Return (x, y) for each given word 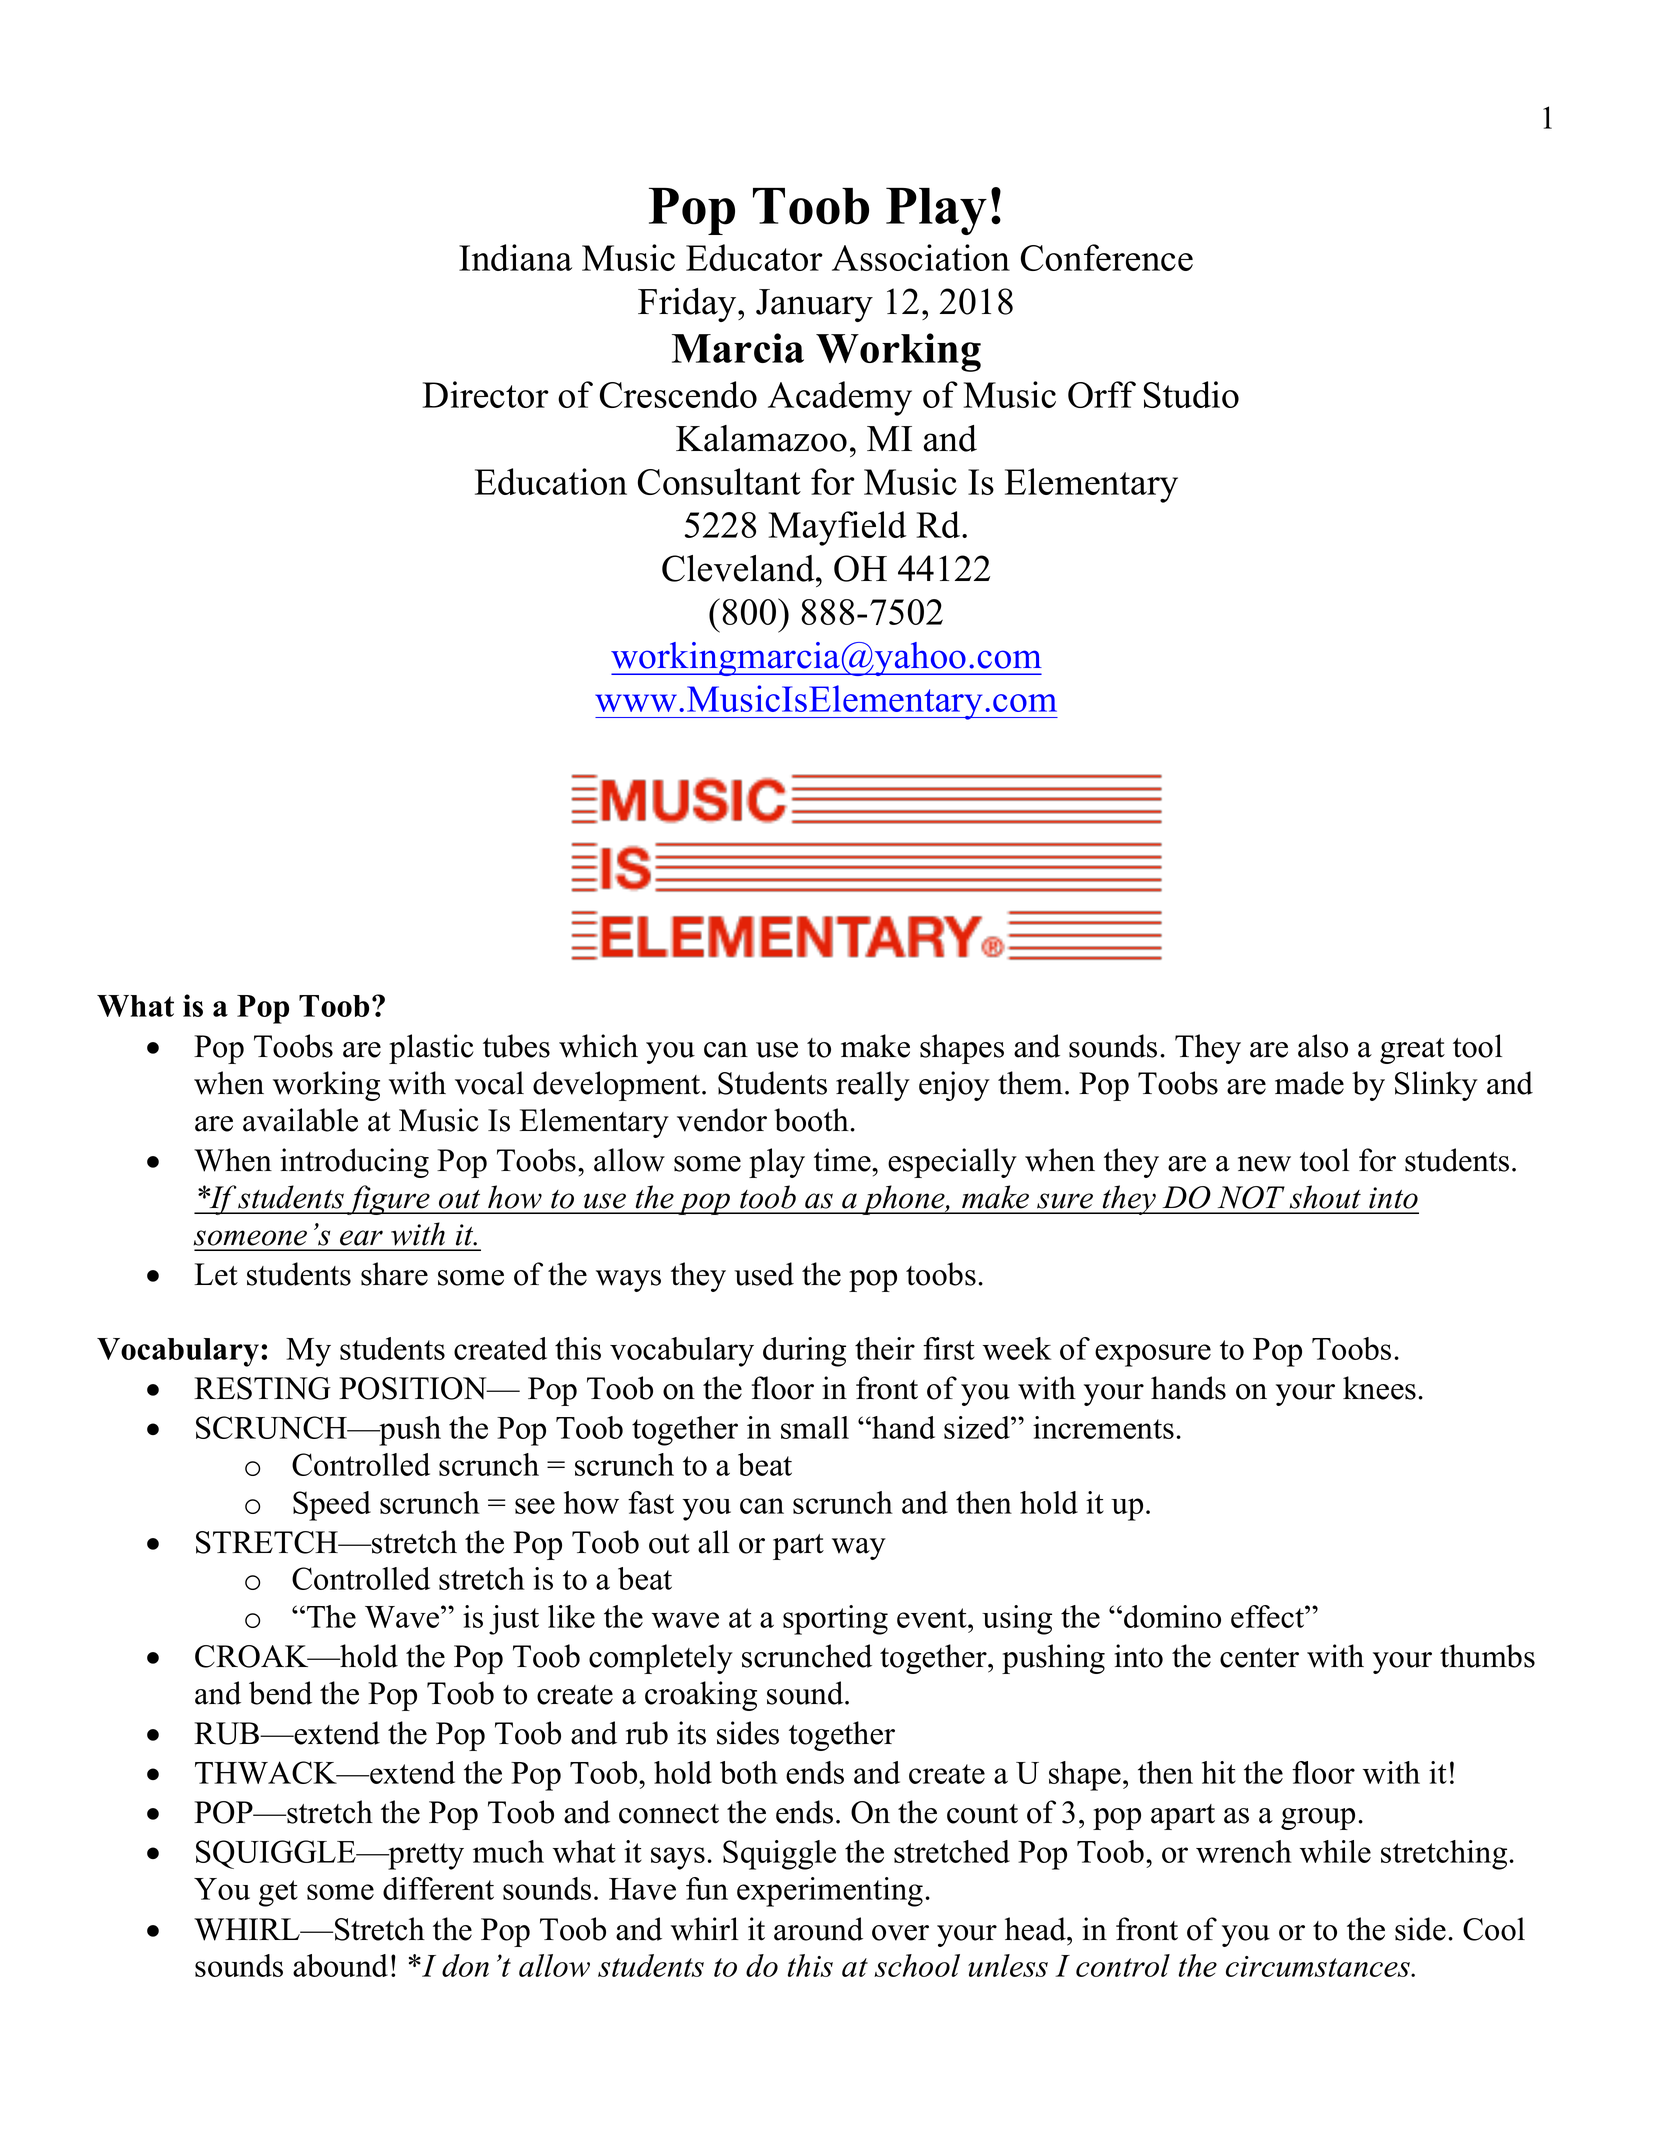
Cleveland (739, 568)
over (900, 1933)
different (438, 1888)
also (1323, 1046)
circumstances (1319, 1966)
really (873, 1086)
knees (1379, 1388)
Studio (1191, 394)
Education (551, 481)
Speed (332, 1506)
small (815, 1427)
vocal (489, 1083)
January (814, 305)
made (1309, 1083)
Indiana (515, 257)
